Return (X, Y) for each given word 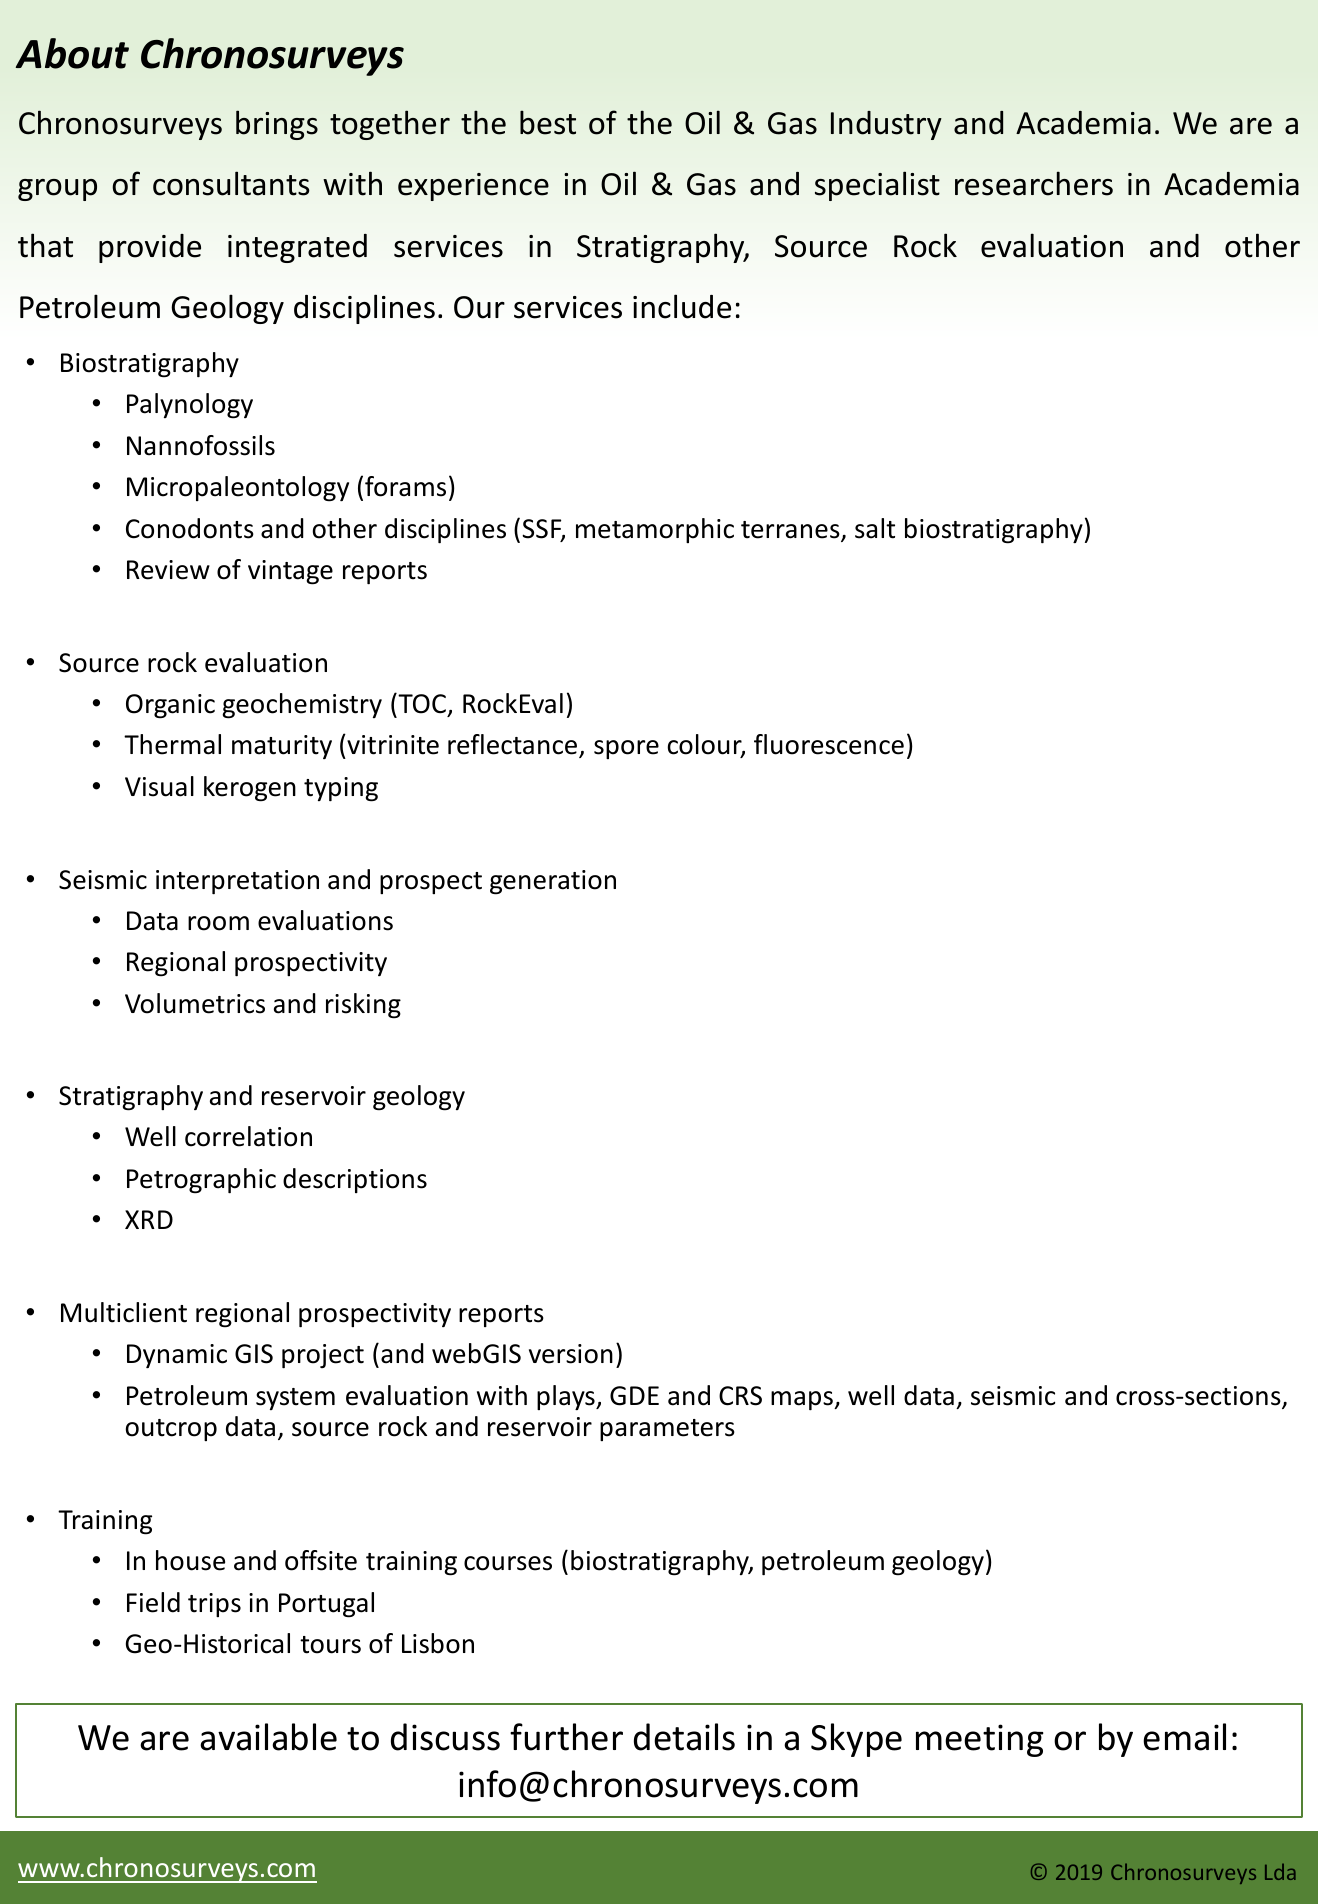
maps (803, 1400)
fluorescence (829, 744)
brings (277, 125)
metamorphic (655, 530)
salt (875, 528)
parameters (667, 1430)
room (218, 923)
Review (168, 570)
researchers (1034, 183)
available (268, 1737)
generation (553, 882)
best (548, 122)
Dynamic (177, 1356)
